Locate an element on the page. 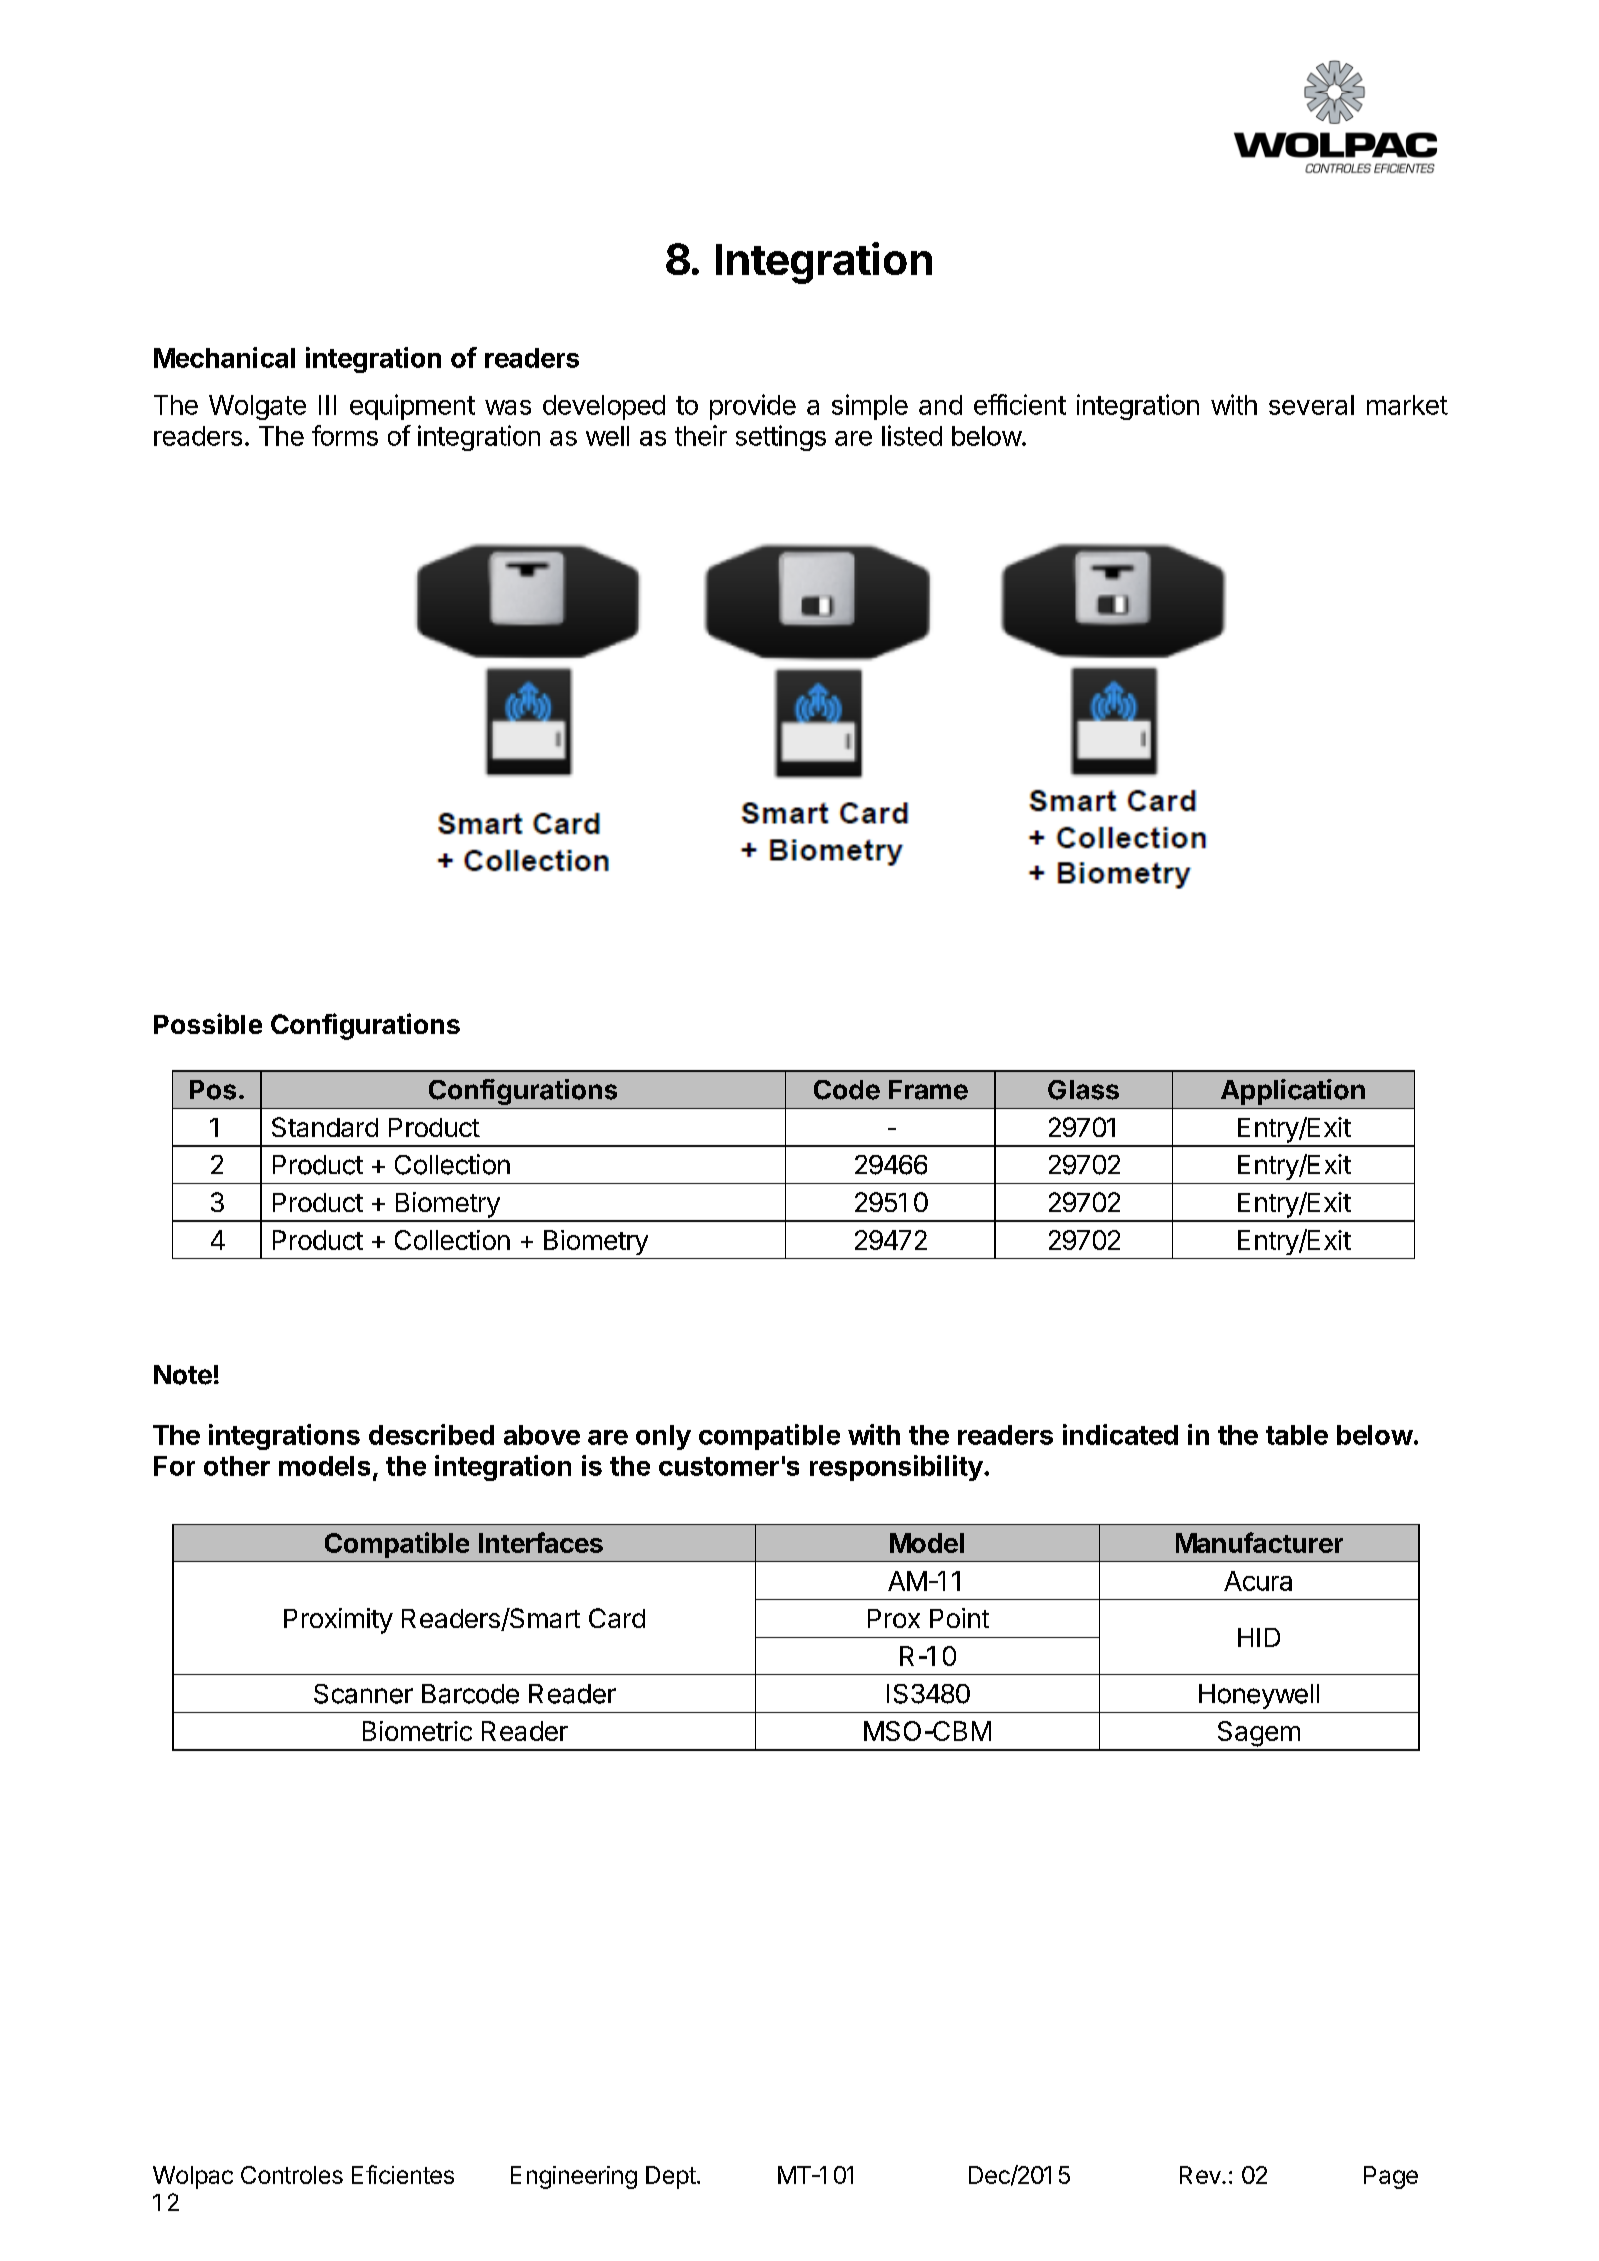 This image has height=2261, width=1599. Frame is located at coordinates (928, 1090).
